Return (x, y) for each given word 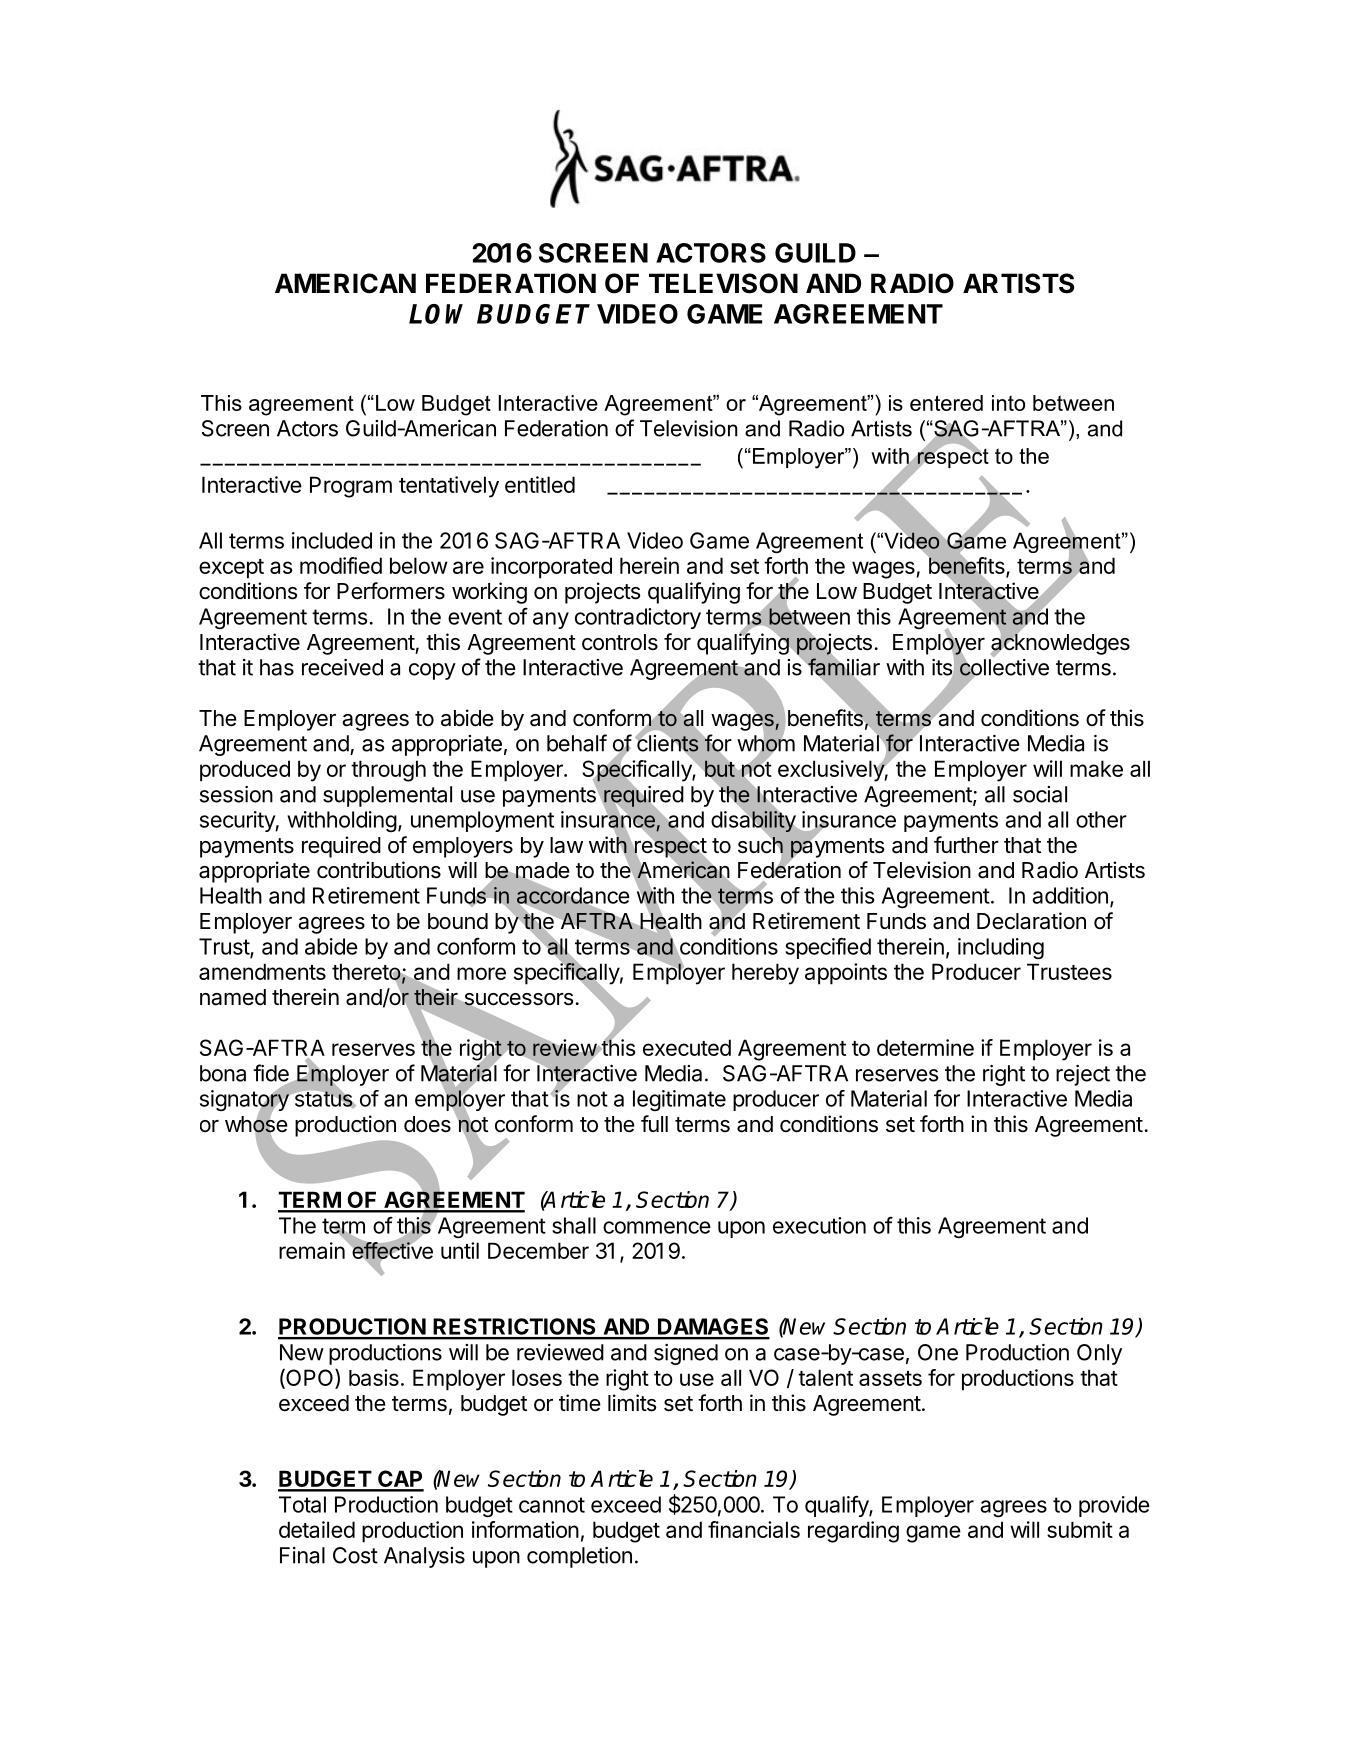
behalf (577, 743)
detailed (317, 1529)
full (654, 1123)
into (1008, 403)
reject (1083, 1075)
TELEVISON (723, 283)
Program (351, 487)
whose (256, 1124)
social (1040, 794)
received (342, 667)
